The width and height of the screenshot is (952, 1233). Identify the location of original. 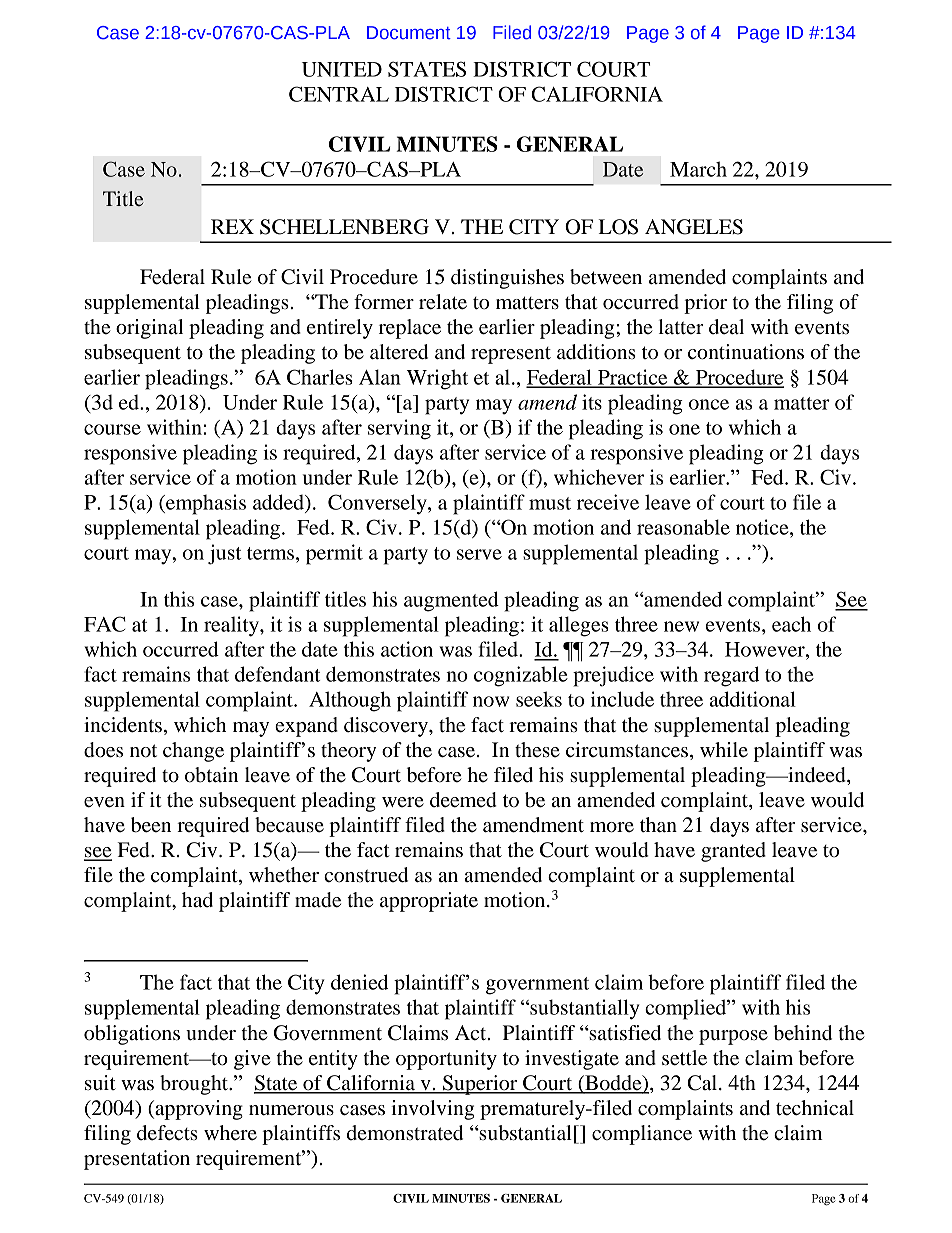
(149, 329).
